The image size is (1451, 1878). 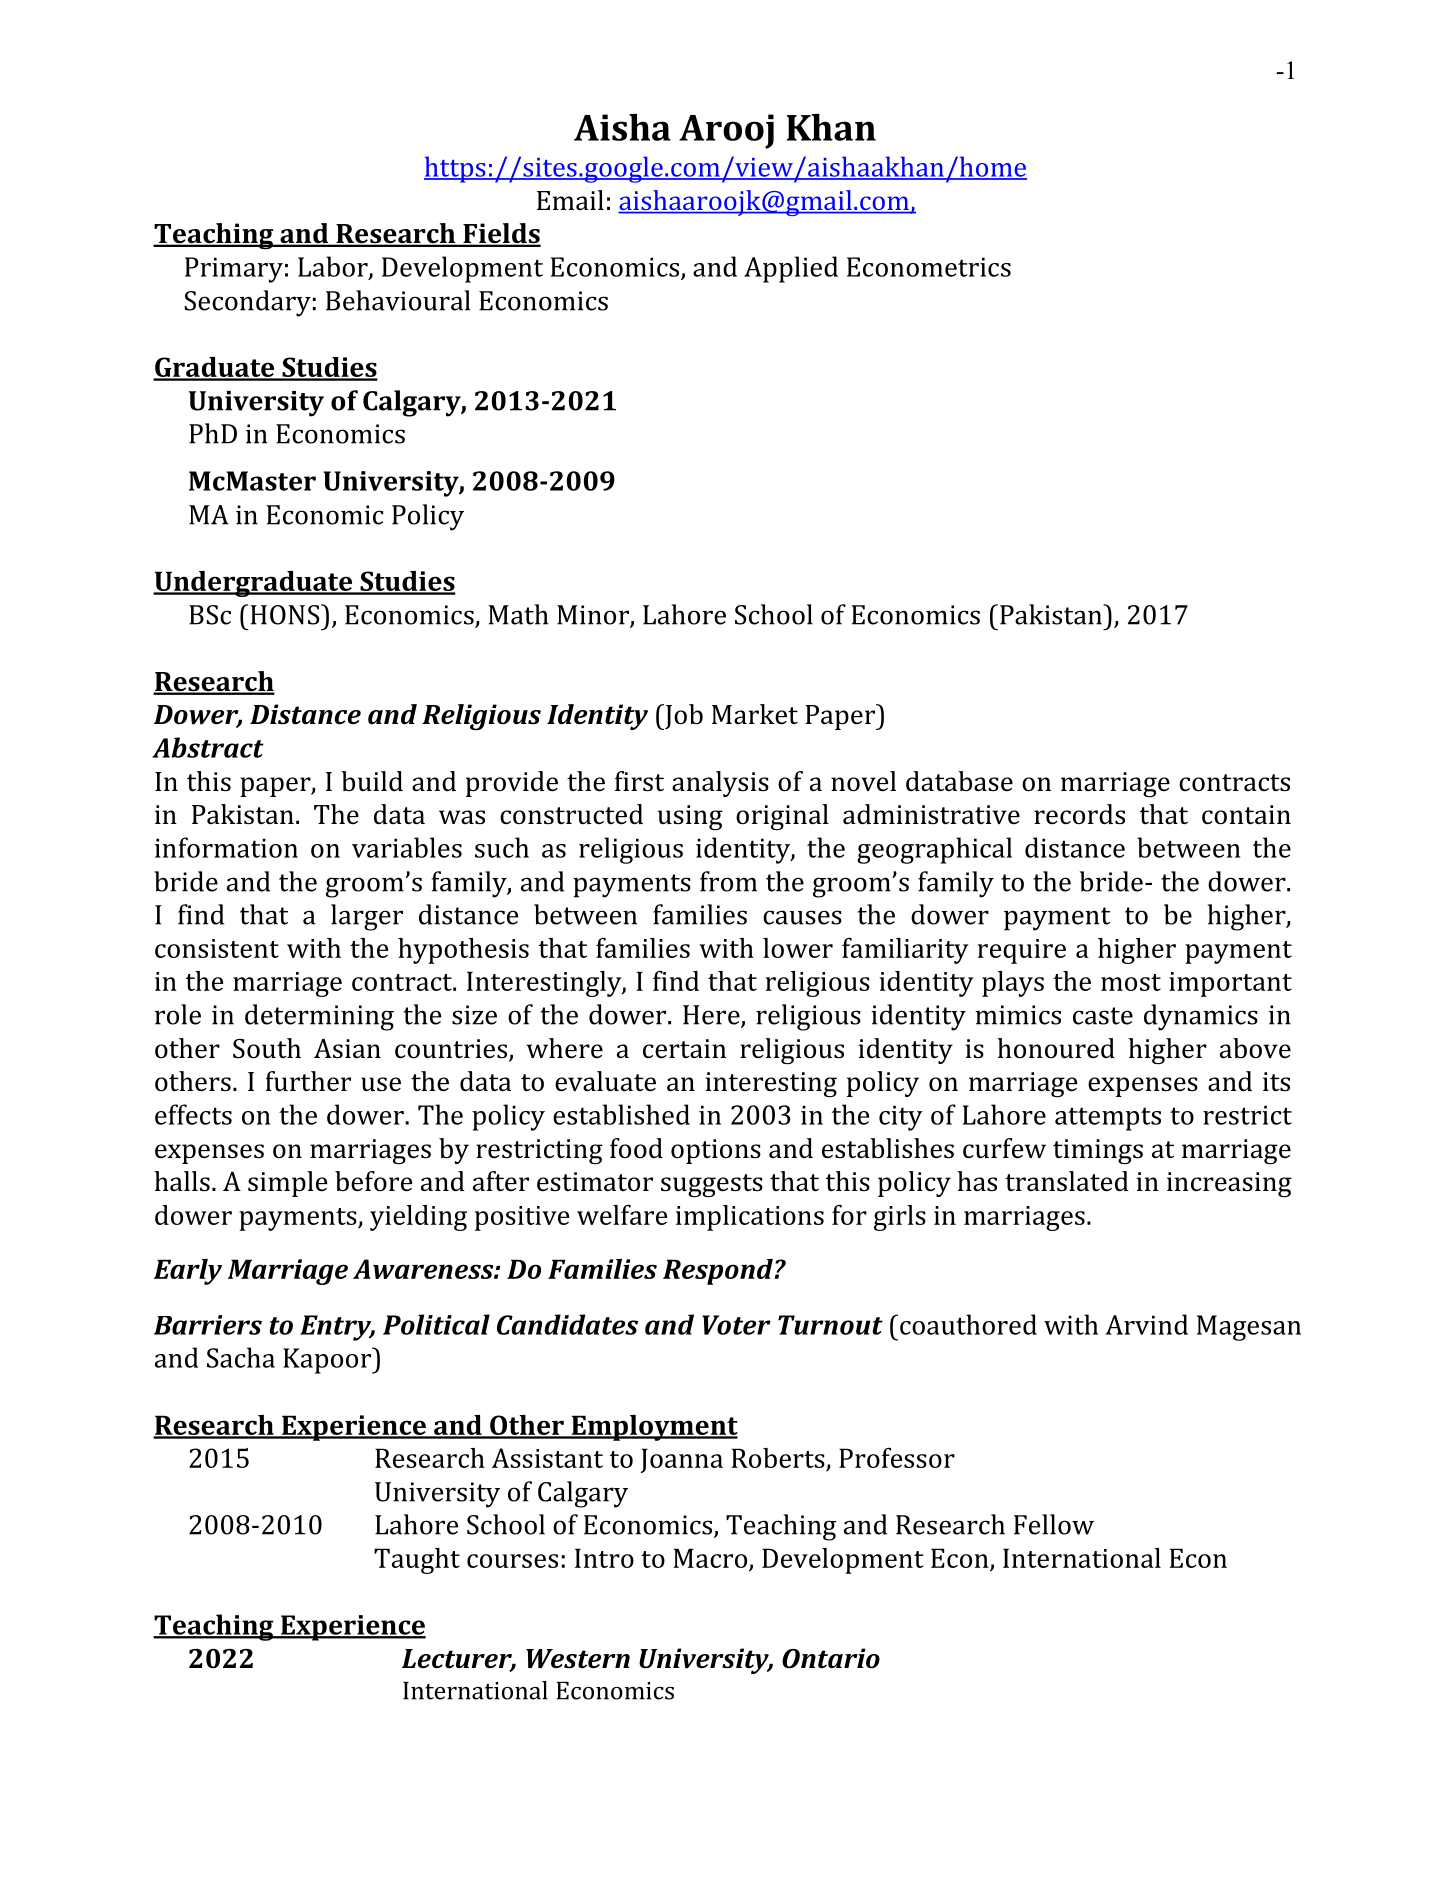 What do you see at coordinates (711, 1559) in the page?
I see `Macro` at bounding box center [711, 1559].
